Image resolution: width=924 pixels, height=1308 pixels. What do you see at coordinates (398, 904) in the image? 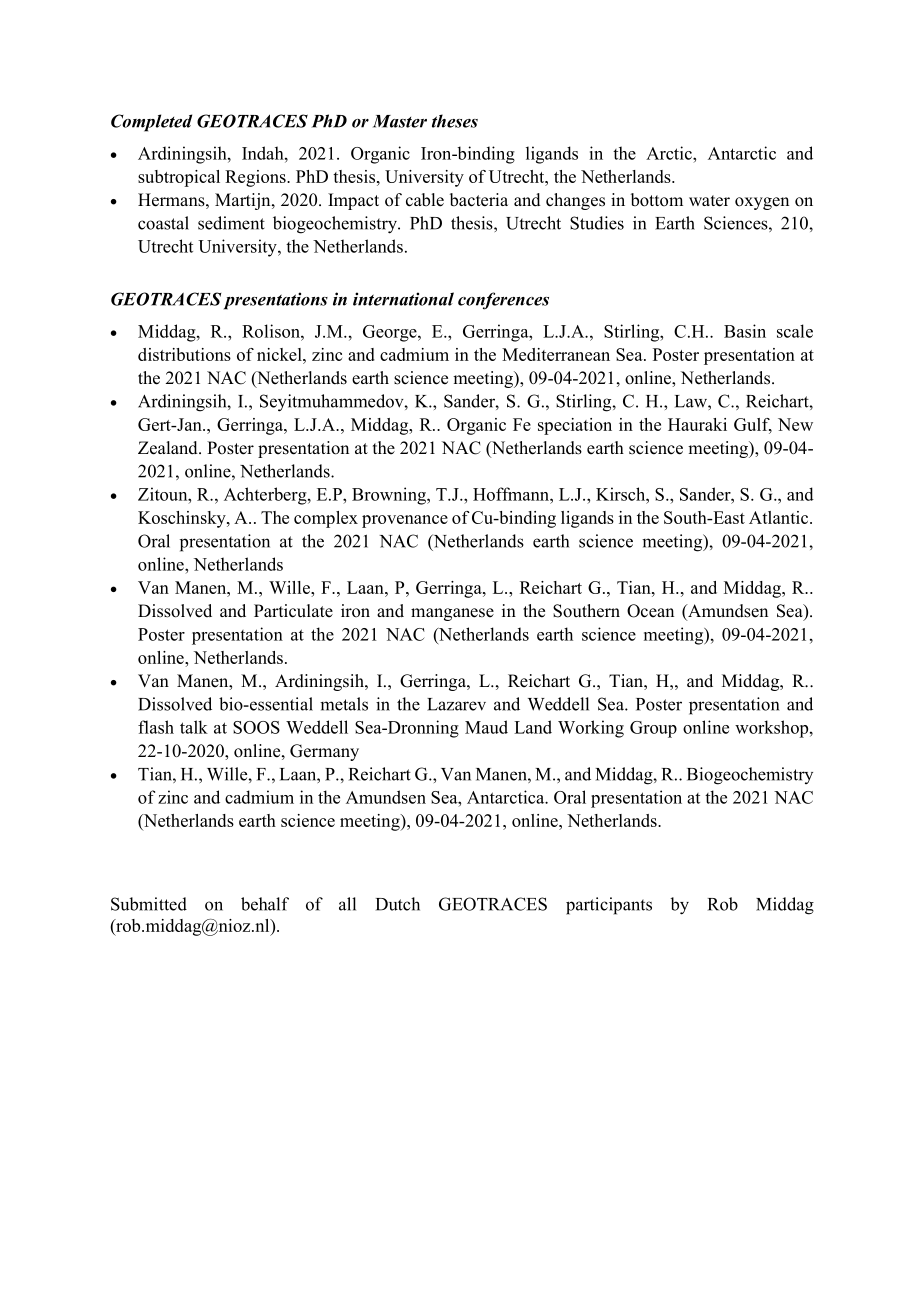
I see `Dutch` at bounding box center [398, 904].
